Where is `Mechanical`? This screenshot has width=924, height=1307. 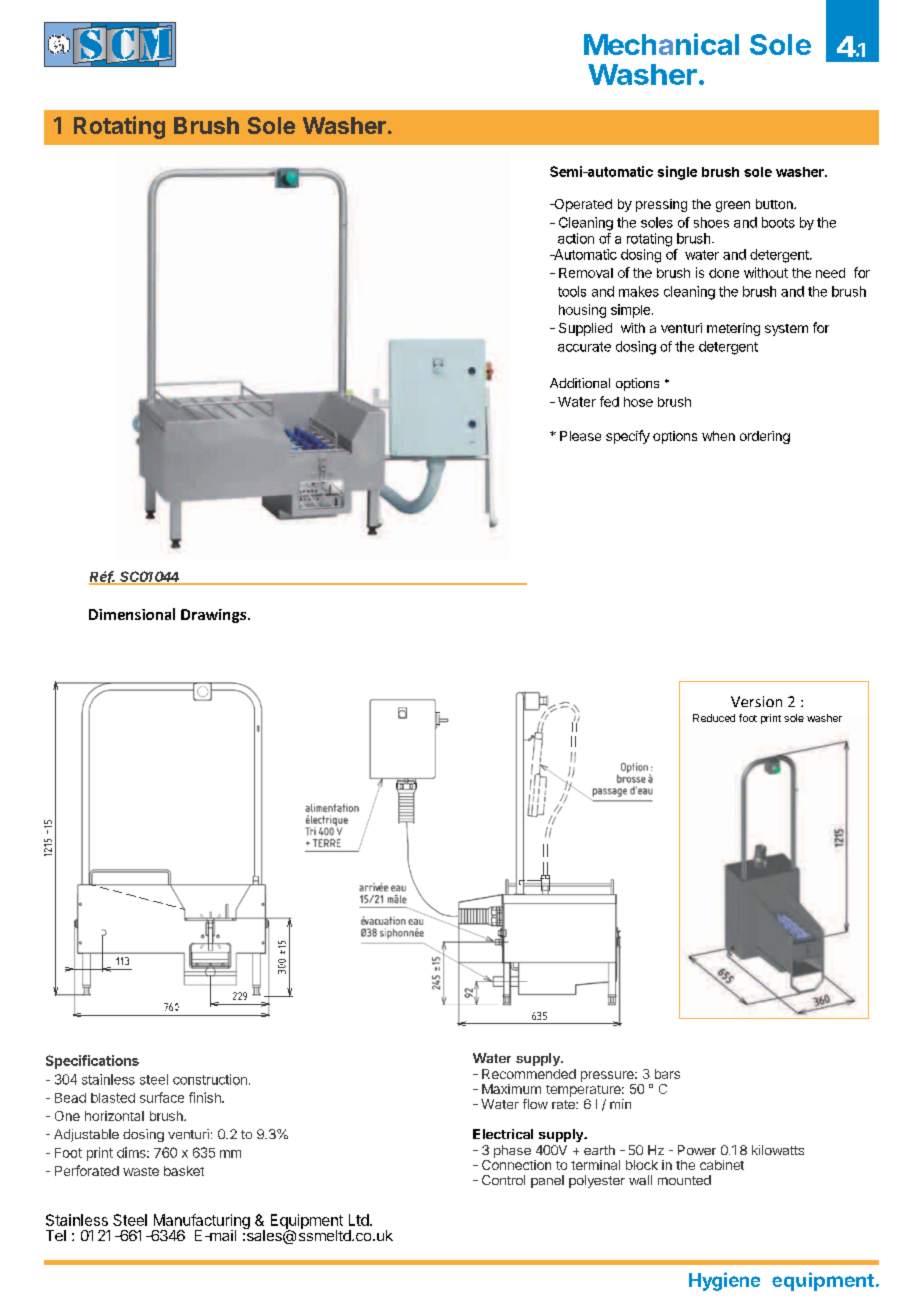
Mechanical is located at coordinates (661, 44).
